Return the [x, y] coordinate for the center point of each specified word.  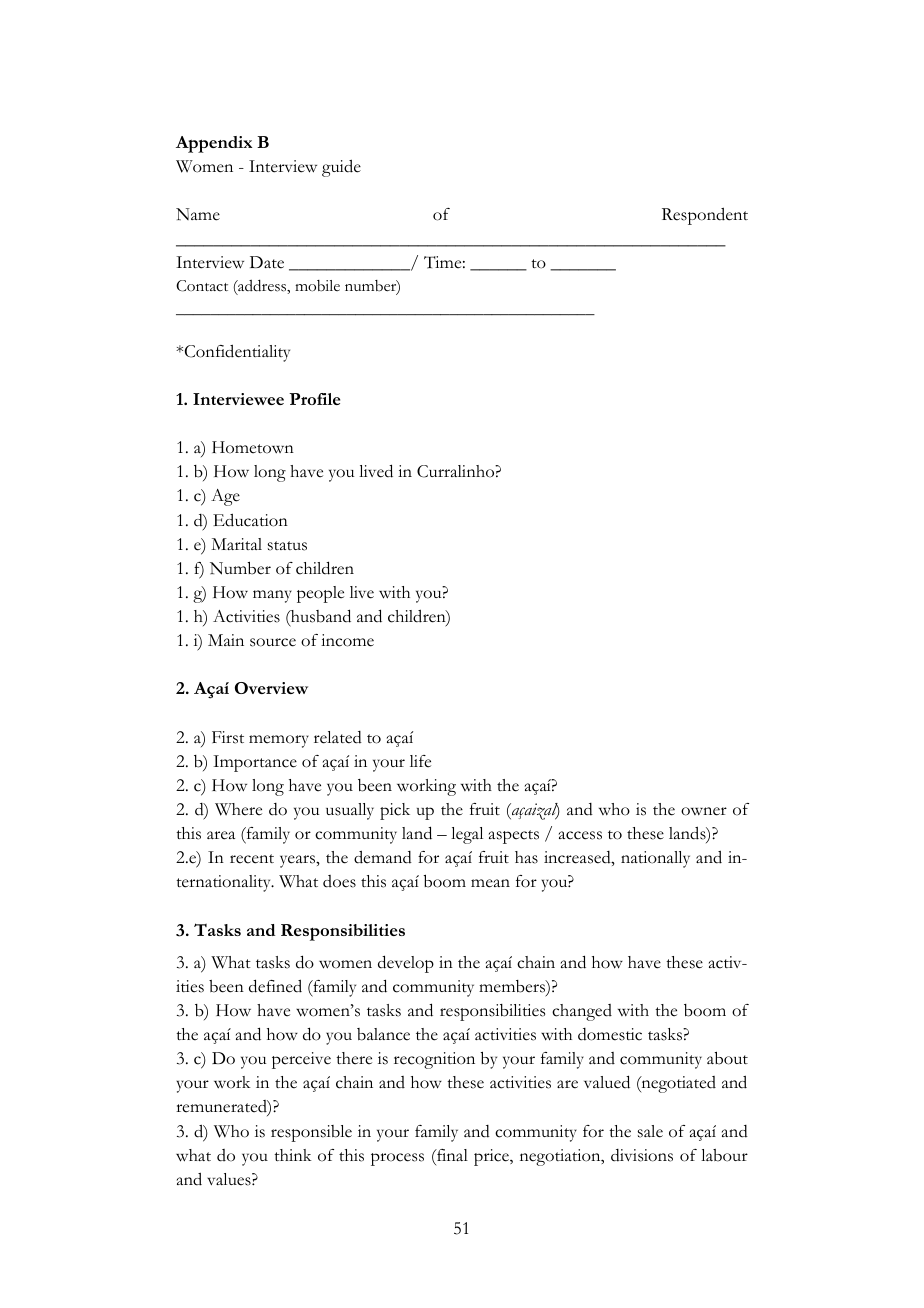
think [293, 1155]
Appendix [214, 144]
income [347, 640]
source [273, 642]
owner [704, 811]
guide [341, 168]
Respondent [705, 216]
